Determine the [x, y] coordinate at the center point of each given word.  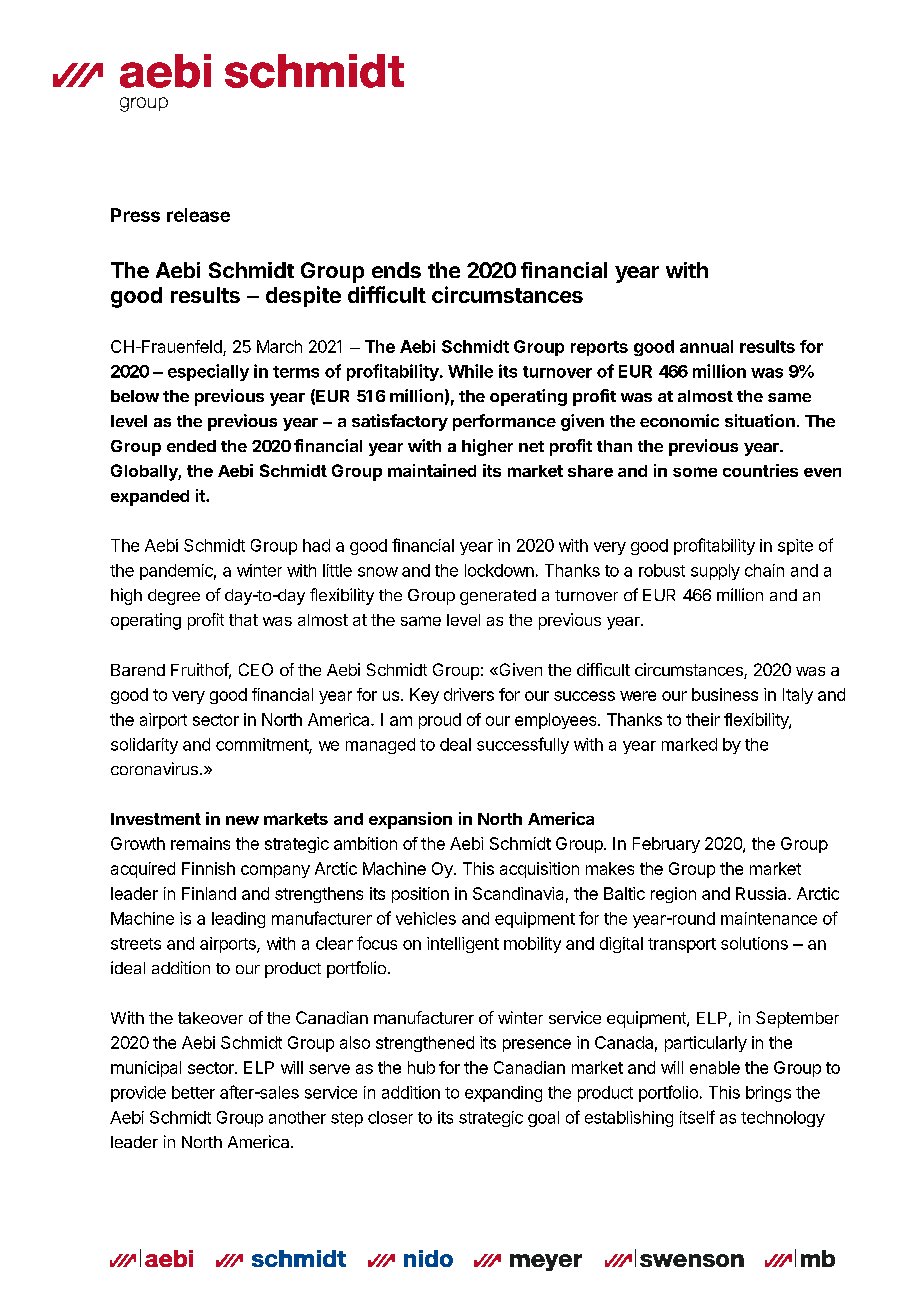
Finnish [208, 868]
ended [191, 446]
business [725, 694]
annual [706, 346]
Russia [762, 893]
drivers [469, 694]
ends [396, 270]
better [193, 1092]
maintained [432, 470]
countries [760, 470]
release [198, 215]
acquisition [539, 870]
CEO [256, 669]
